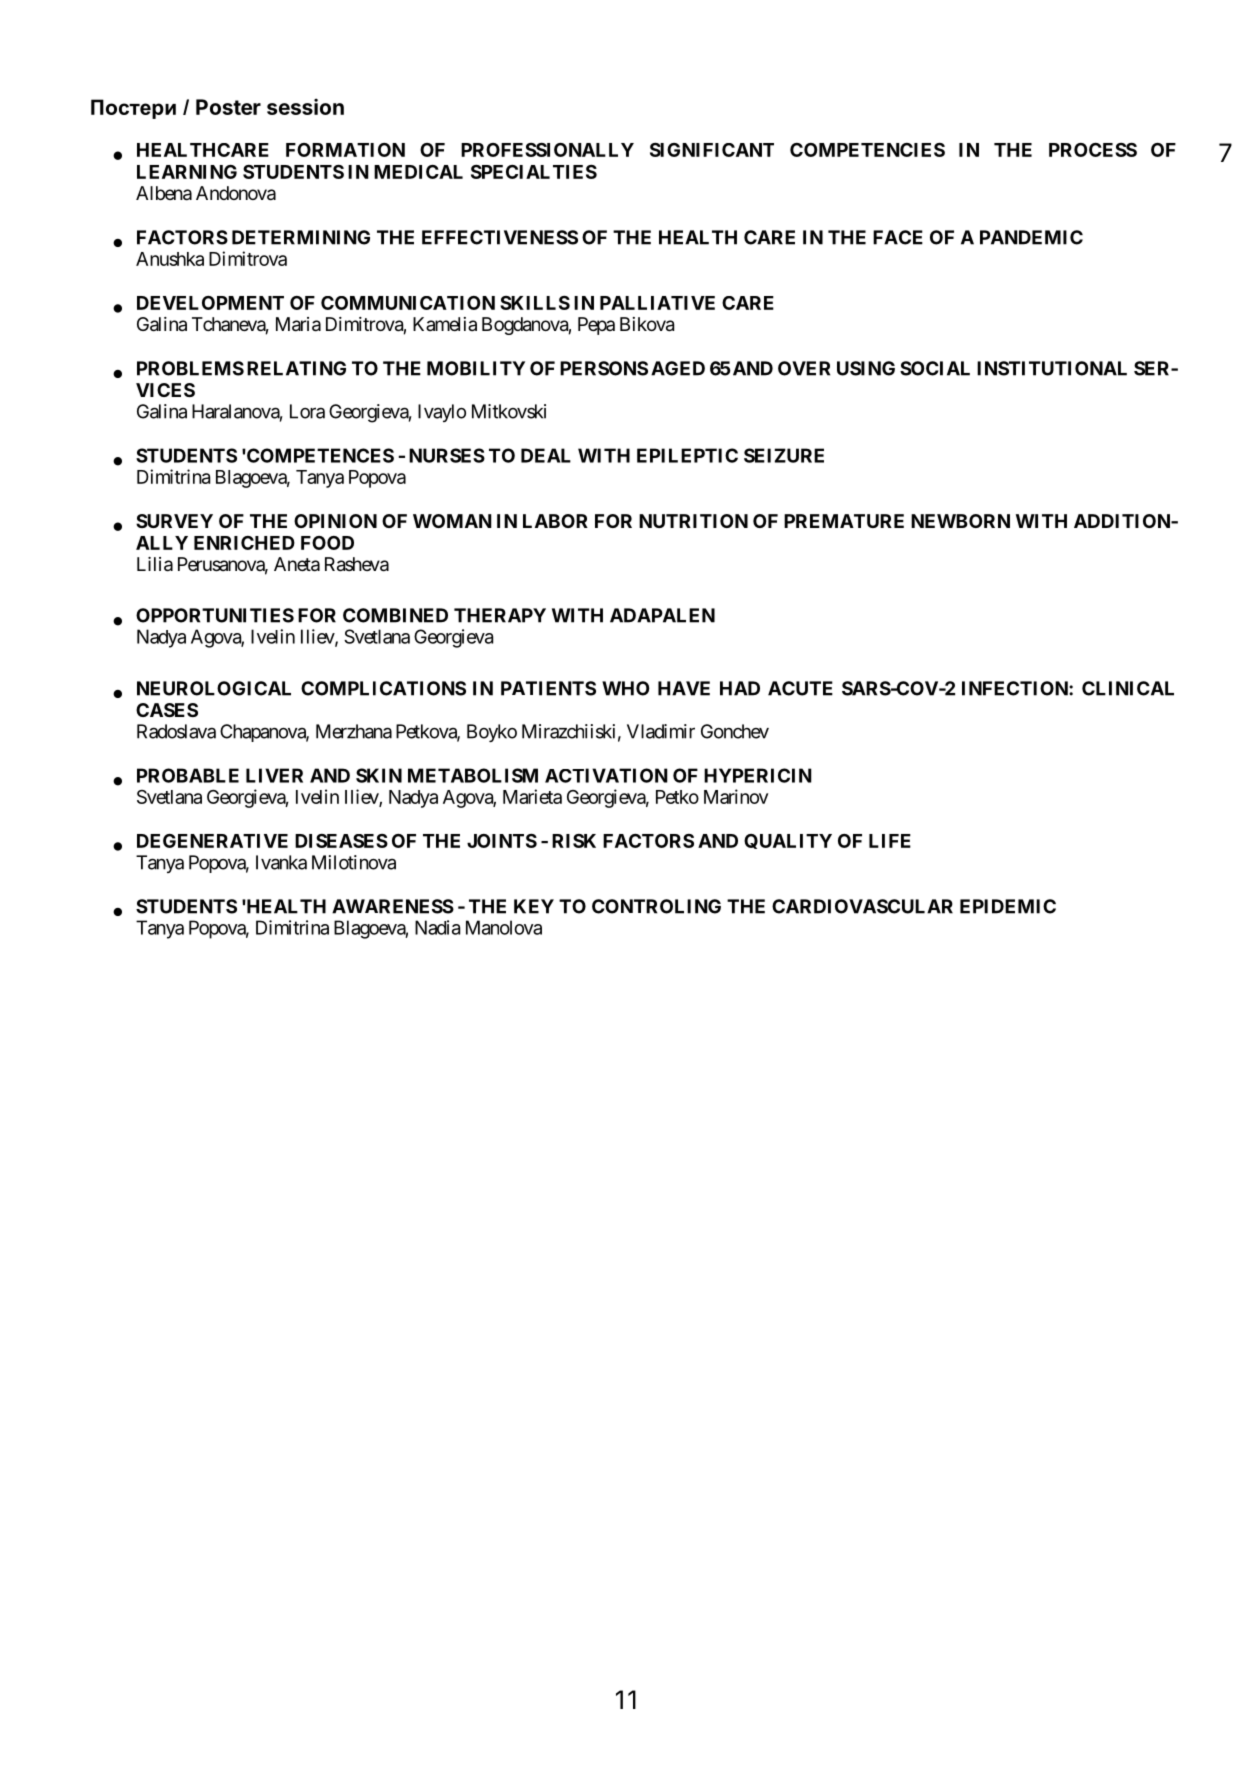  I want to click on Ivanka, so click(281, 862).
